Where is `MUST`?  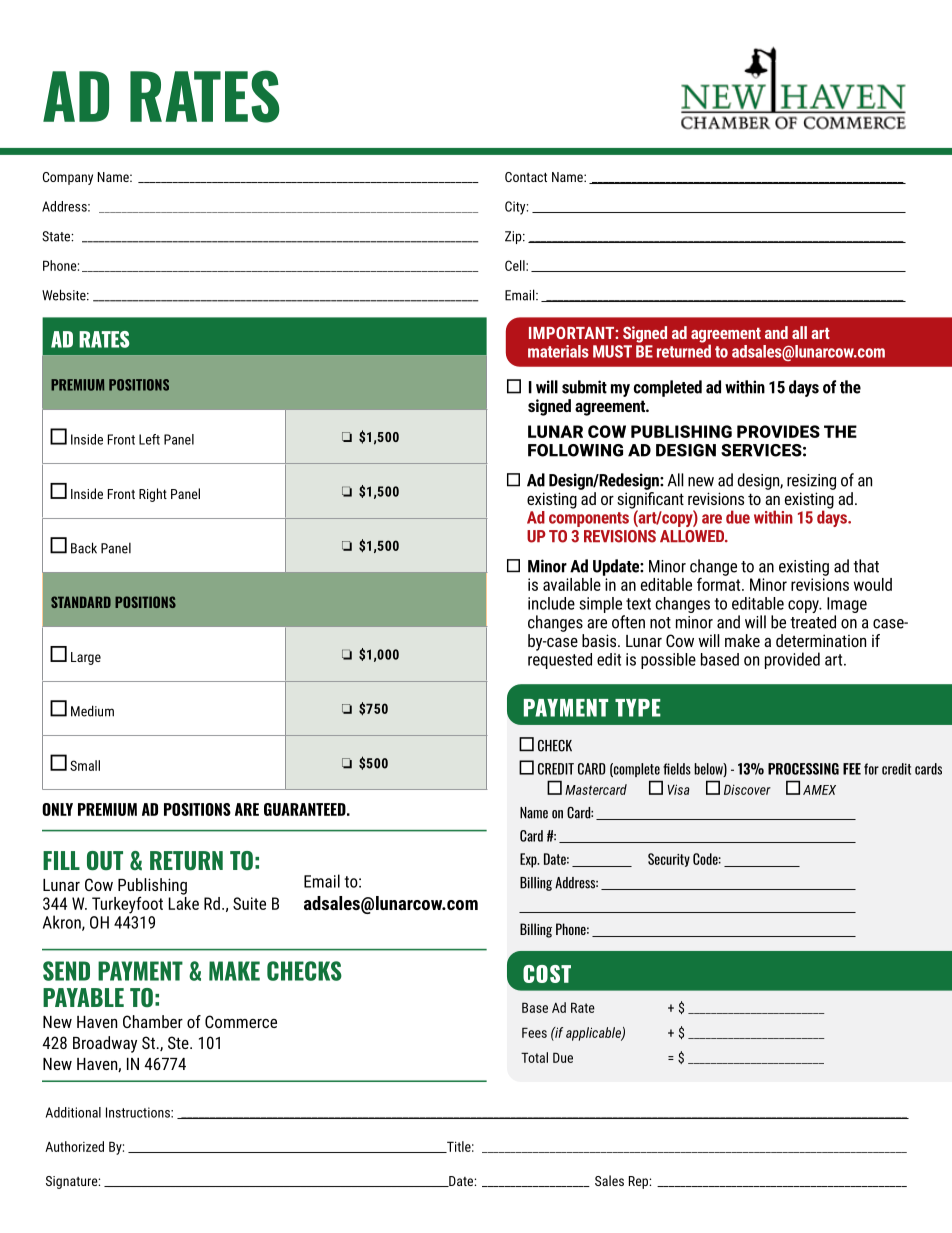 MUST is located at coordinates (612, 351).
